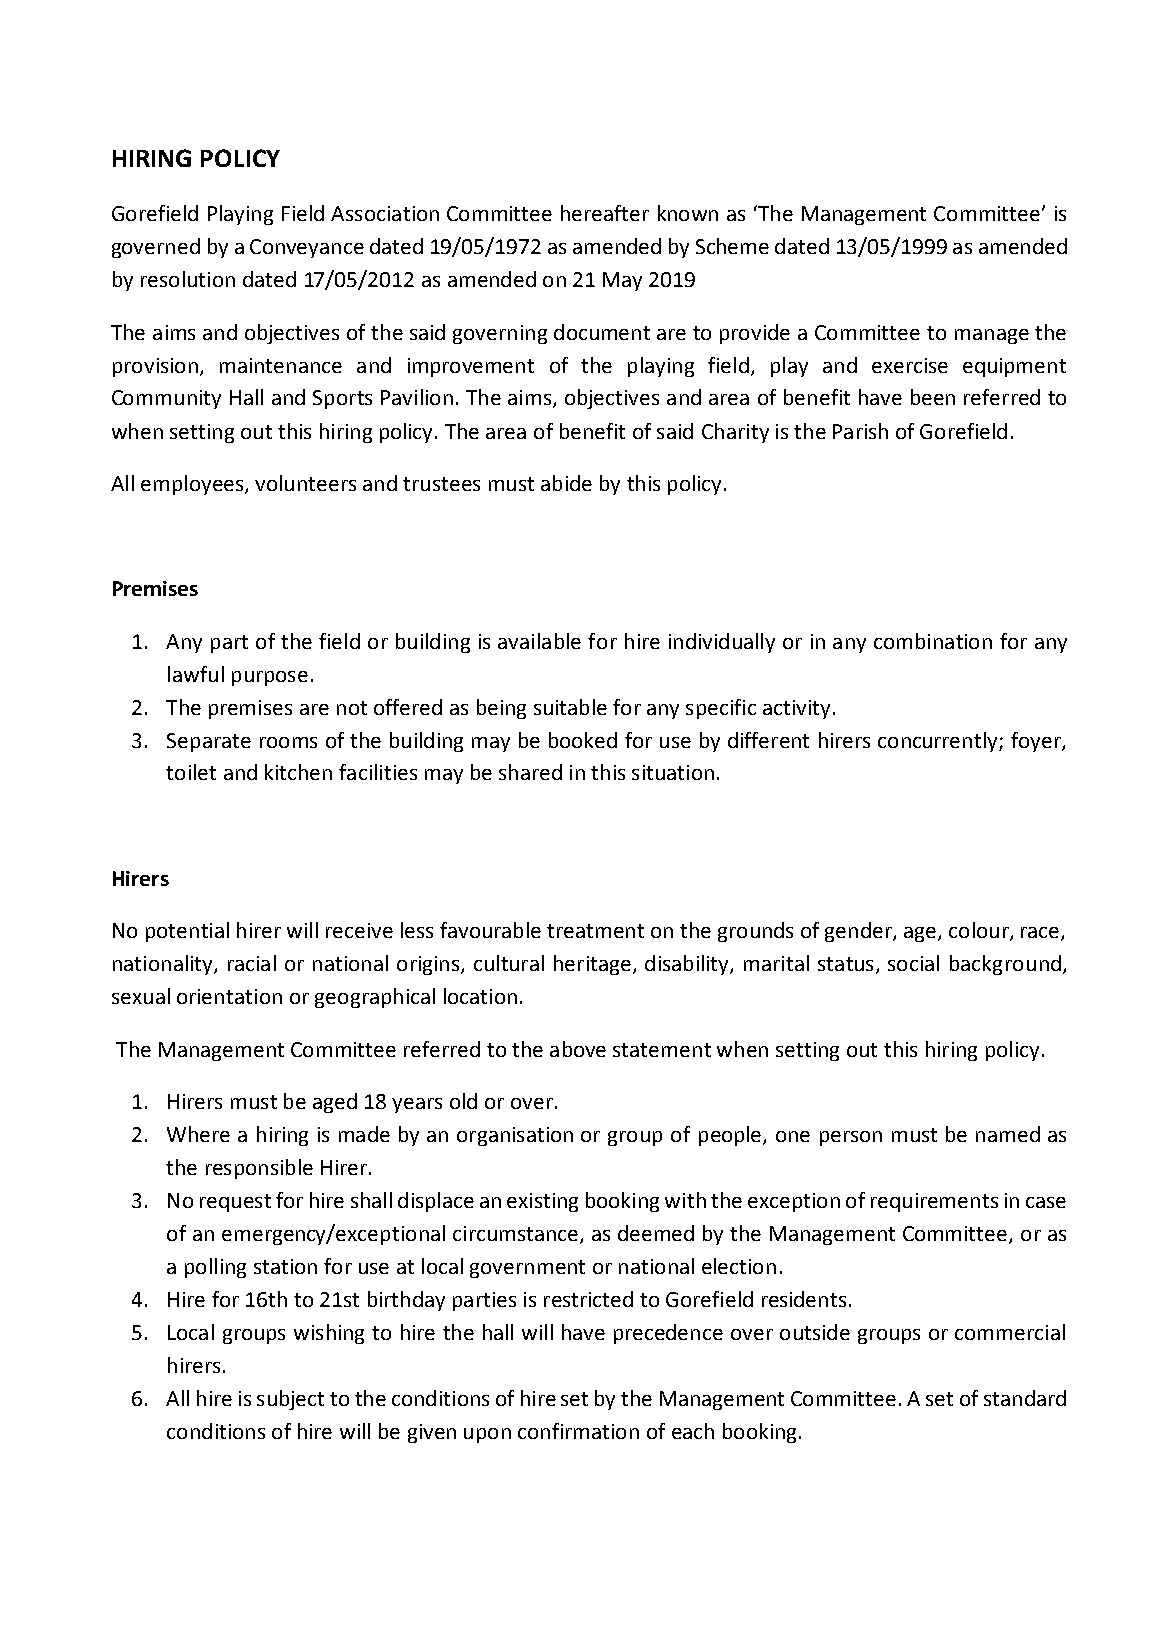 Image resolution: width=1165 pixels, height=1647 pixels. Describe the element at coordinates (307, 248) in the page. I see `Conveyance` at that location.
